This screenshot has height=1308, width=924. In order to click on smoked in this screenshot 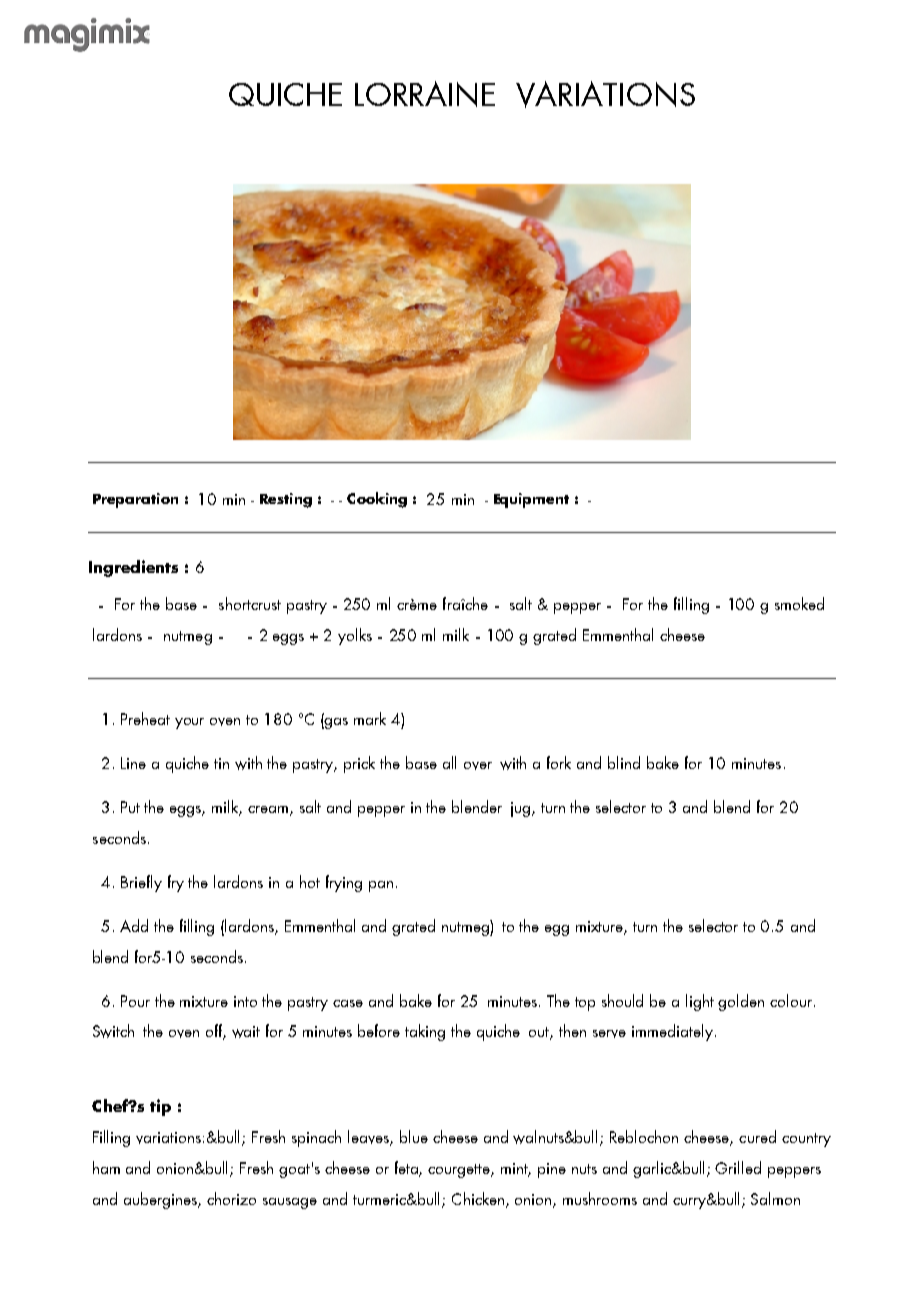, I will do `click(799, 603)`.
